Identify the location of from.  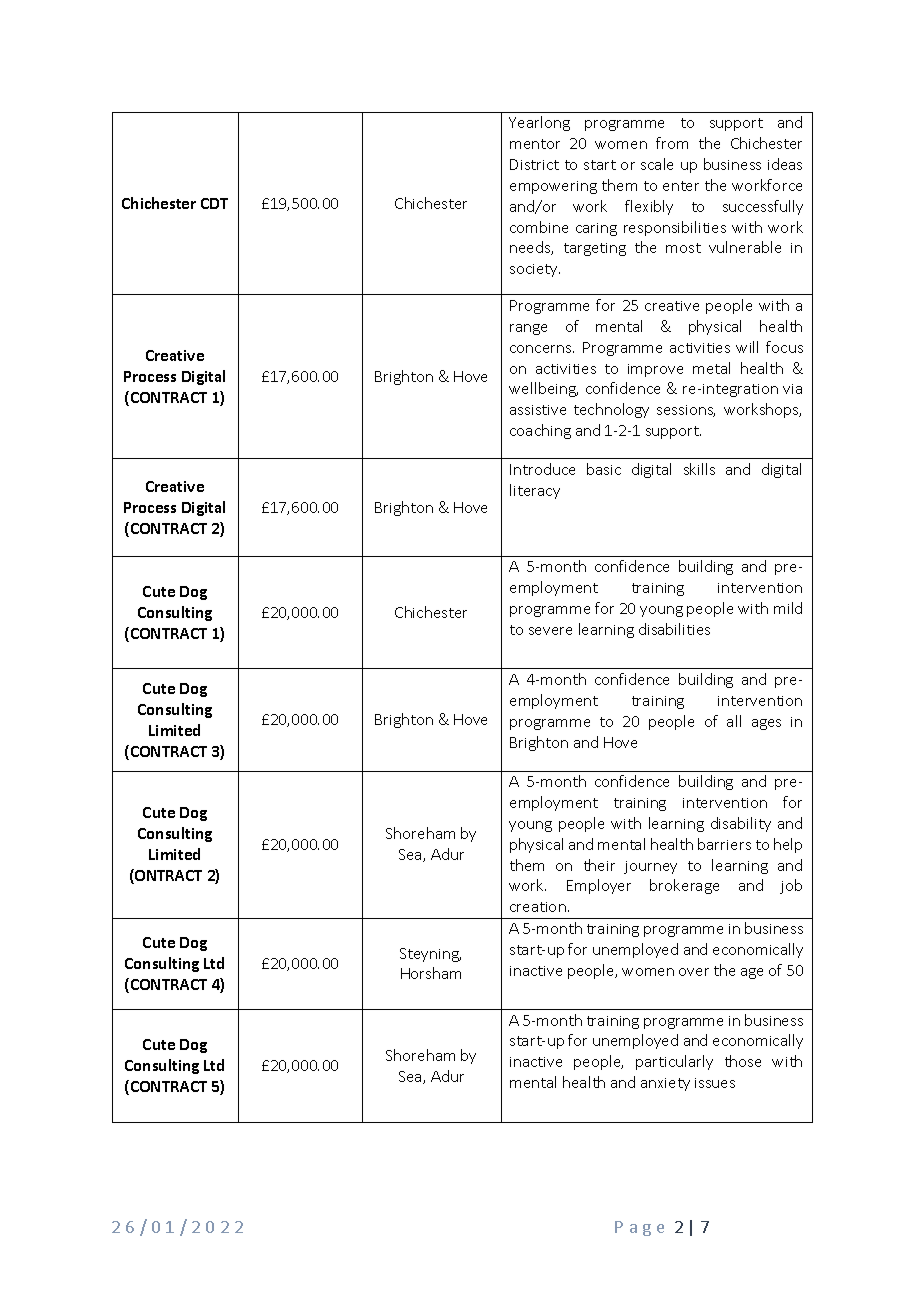
(672, 143).
